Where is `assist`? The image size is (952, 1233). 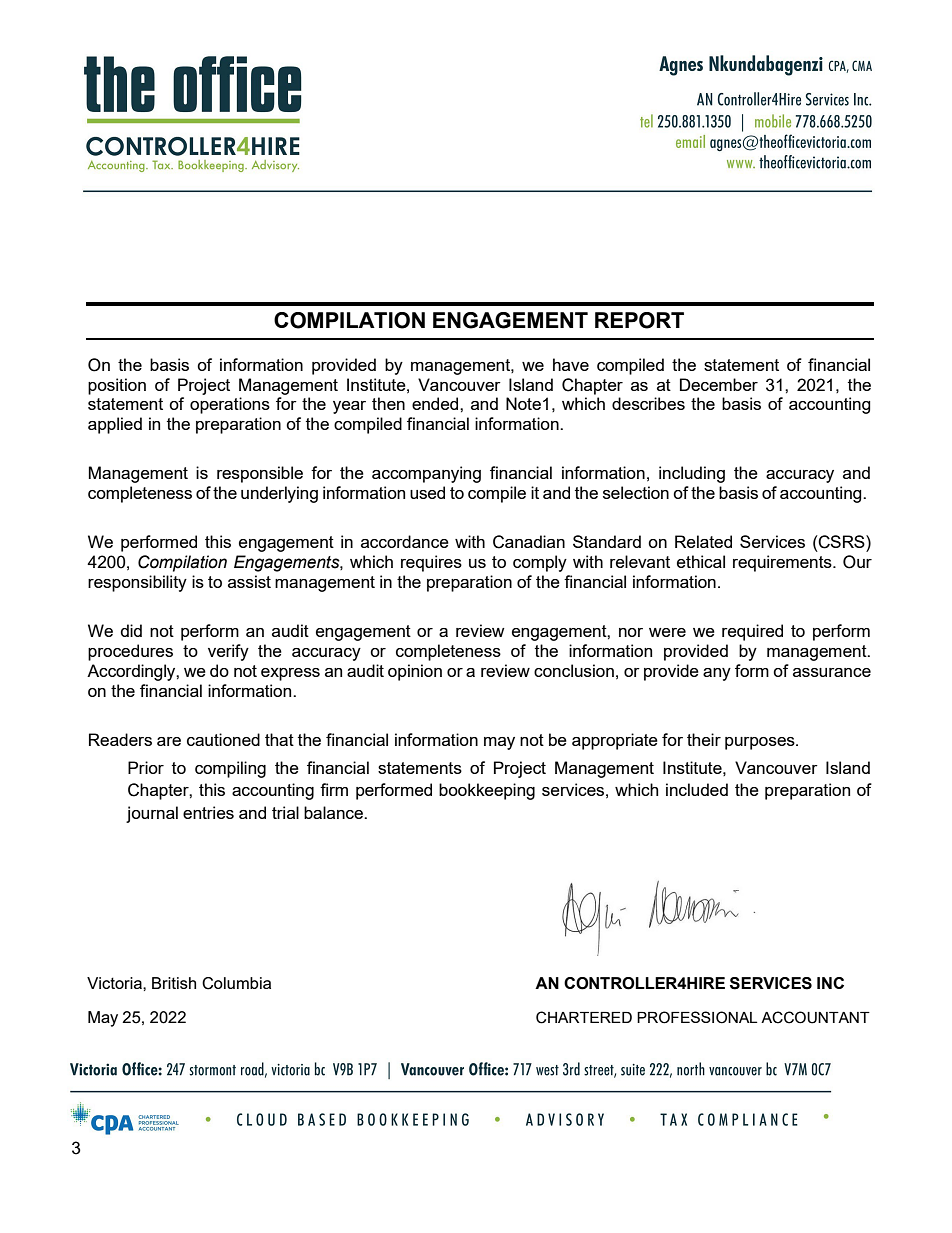
assist is located at coordinates (249, 581).
